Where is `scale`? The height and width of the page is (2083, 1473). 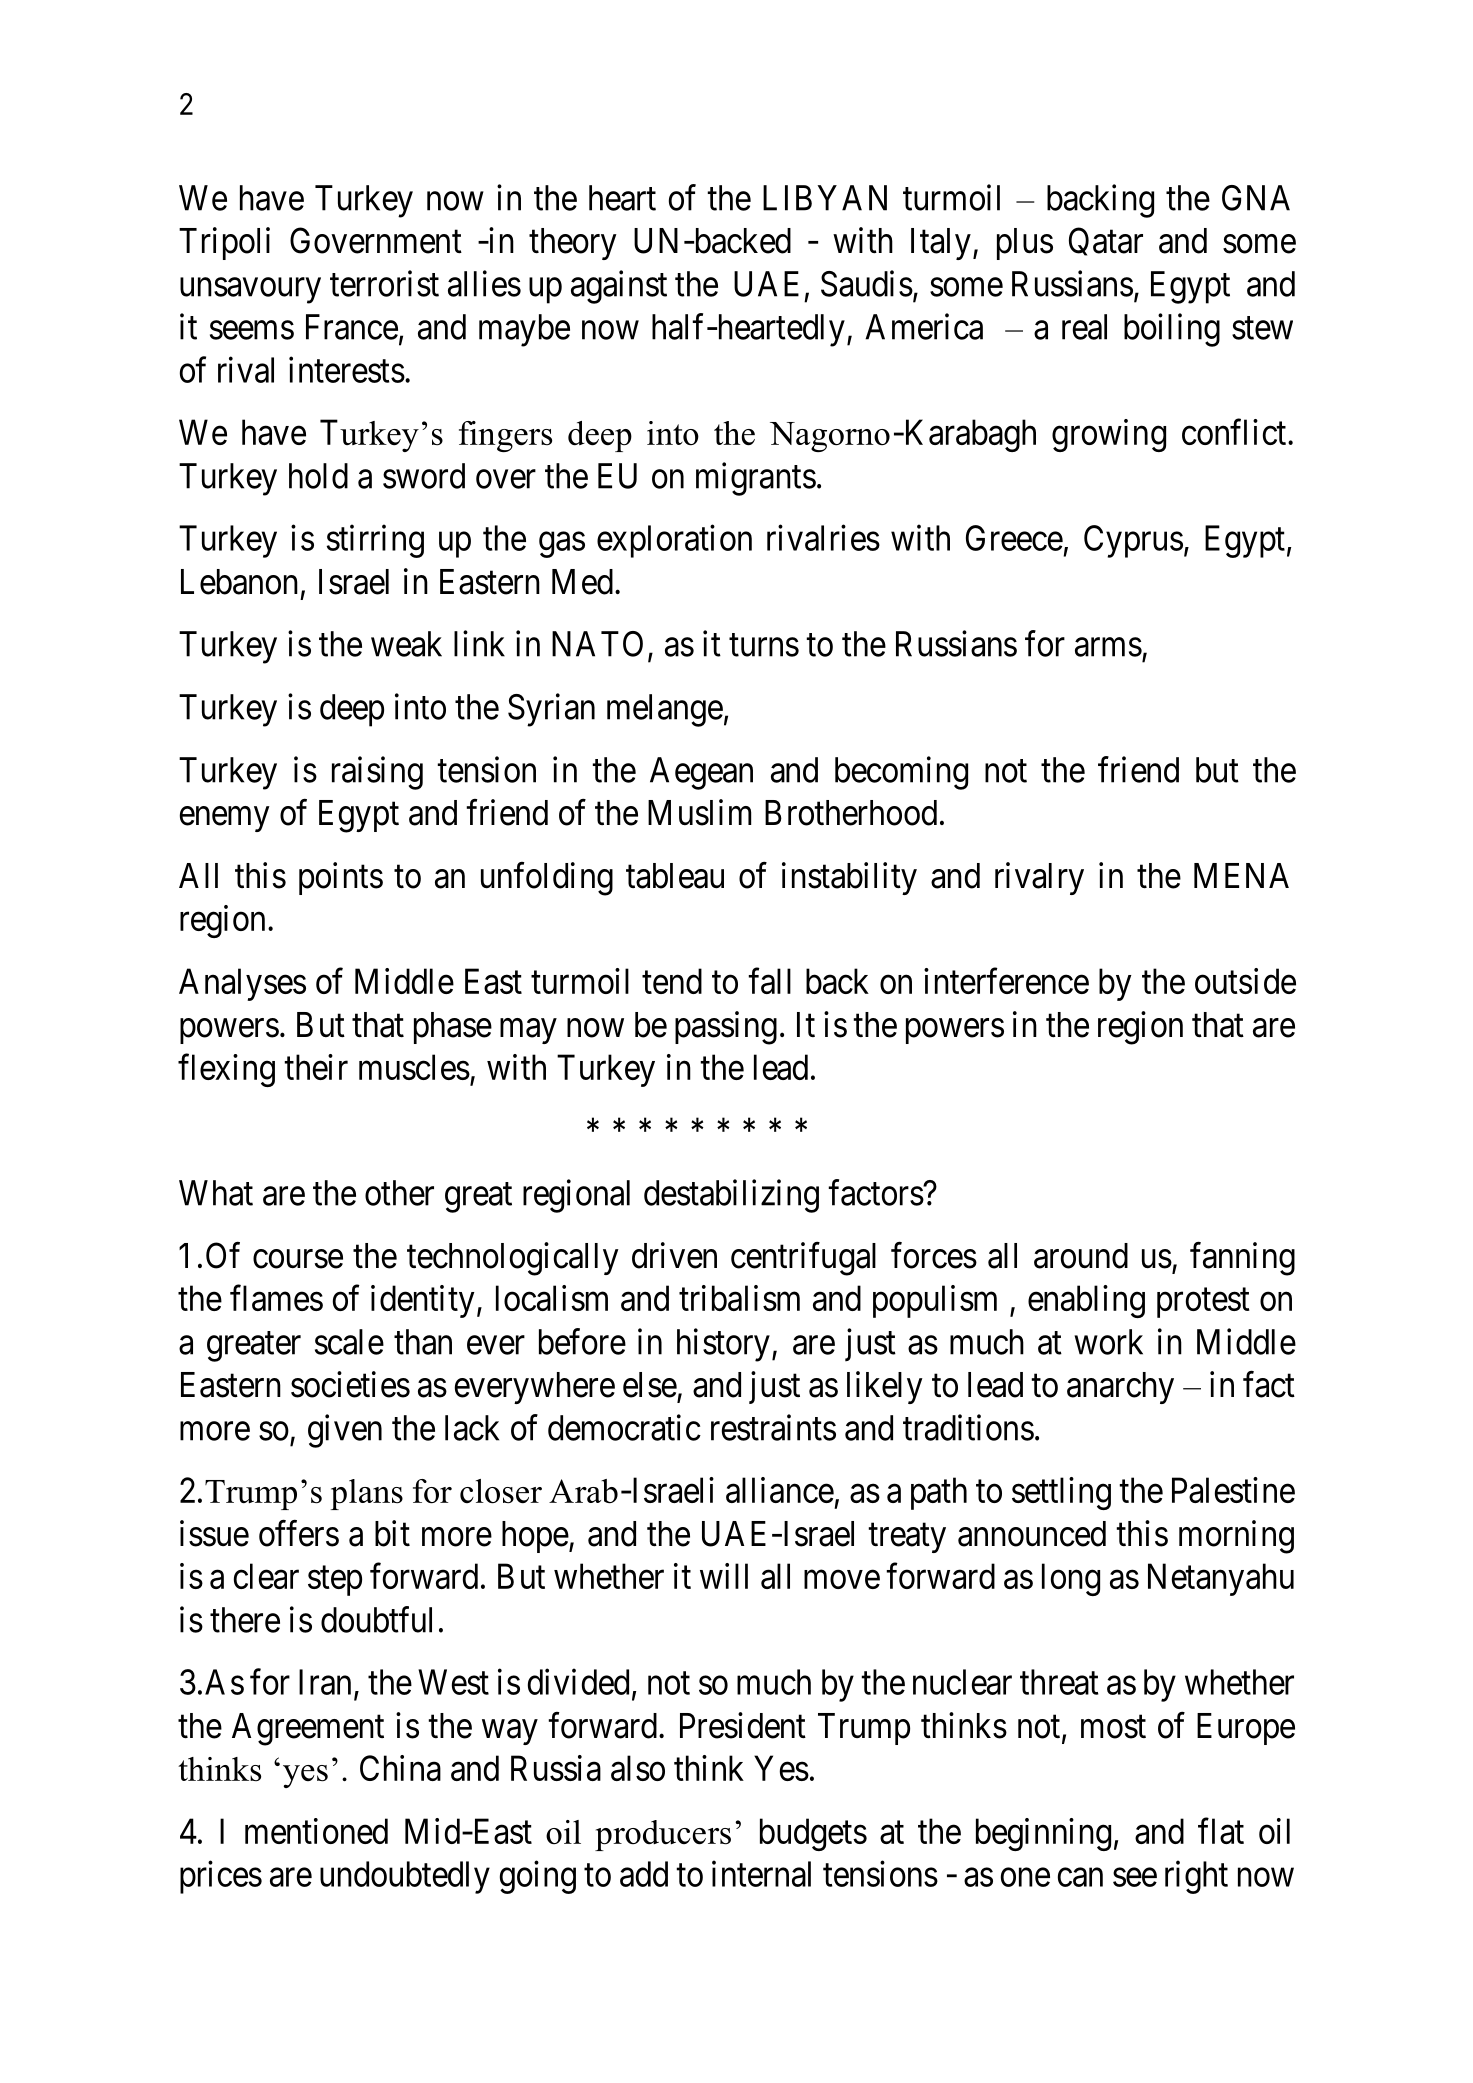
scale is located at coordinates (349, 1342).
